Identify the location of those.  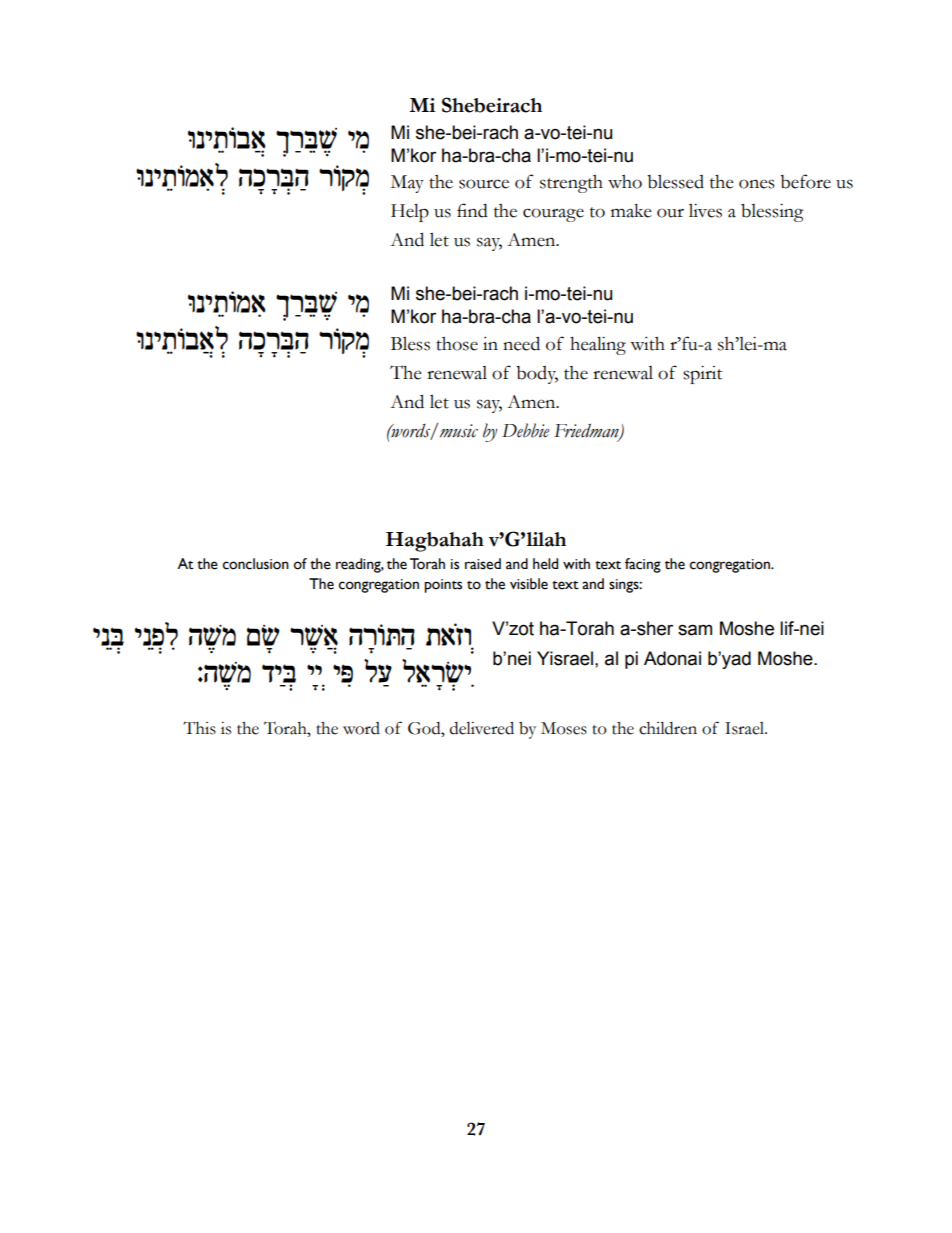
(457, 343).
